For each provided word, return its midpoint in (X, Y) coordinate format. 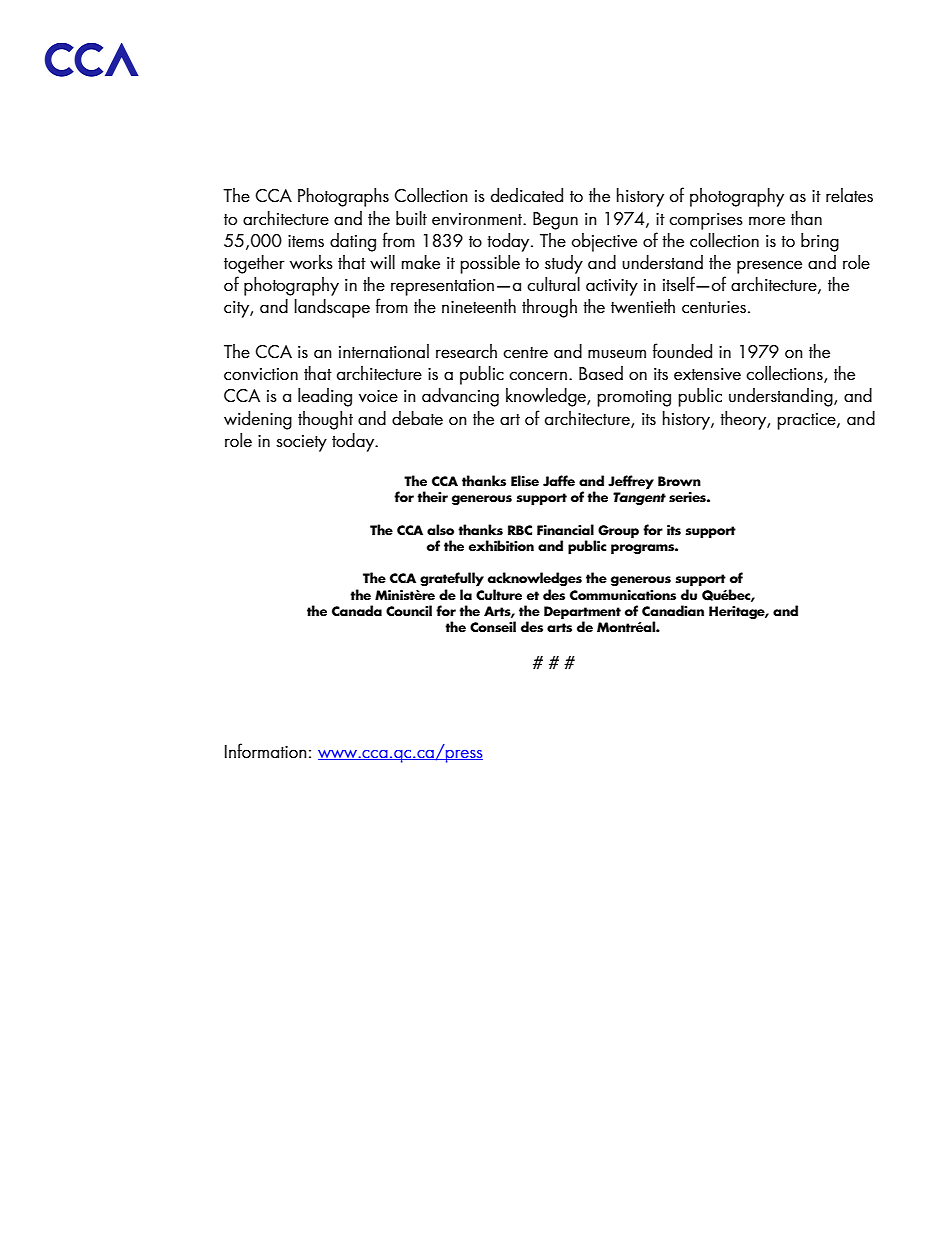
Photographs (343, 197)
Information (266, 750)
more (767, 221)
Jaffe (559, 481)
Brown (679, 481)
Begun (555, 221)
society (301, 443)
